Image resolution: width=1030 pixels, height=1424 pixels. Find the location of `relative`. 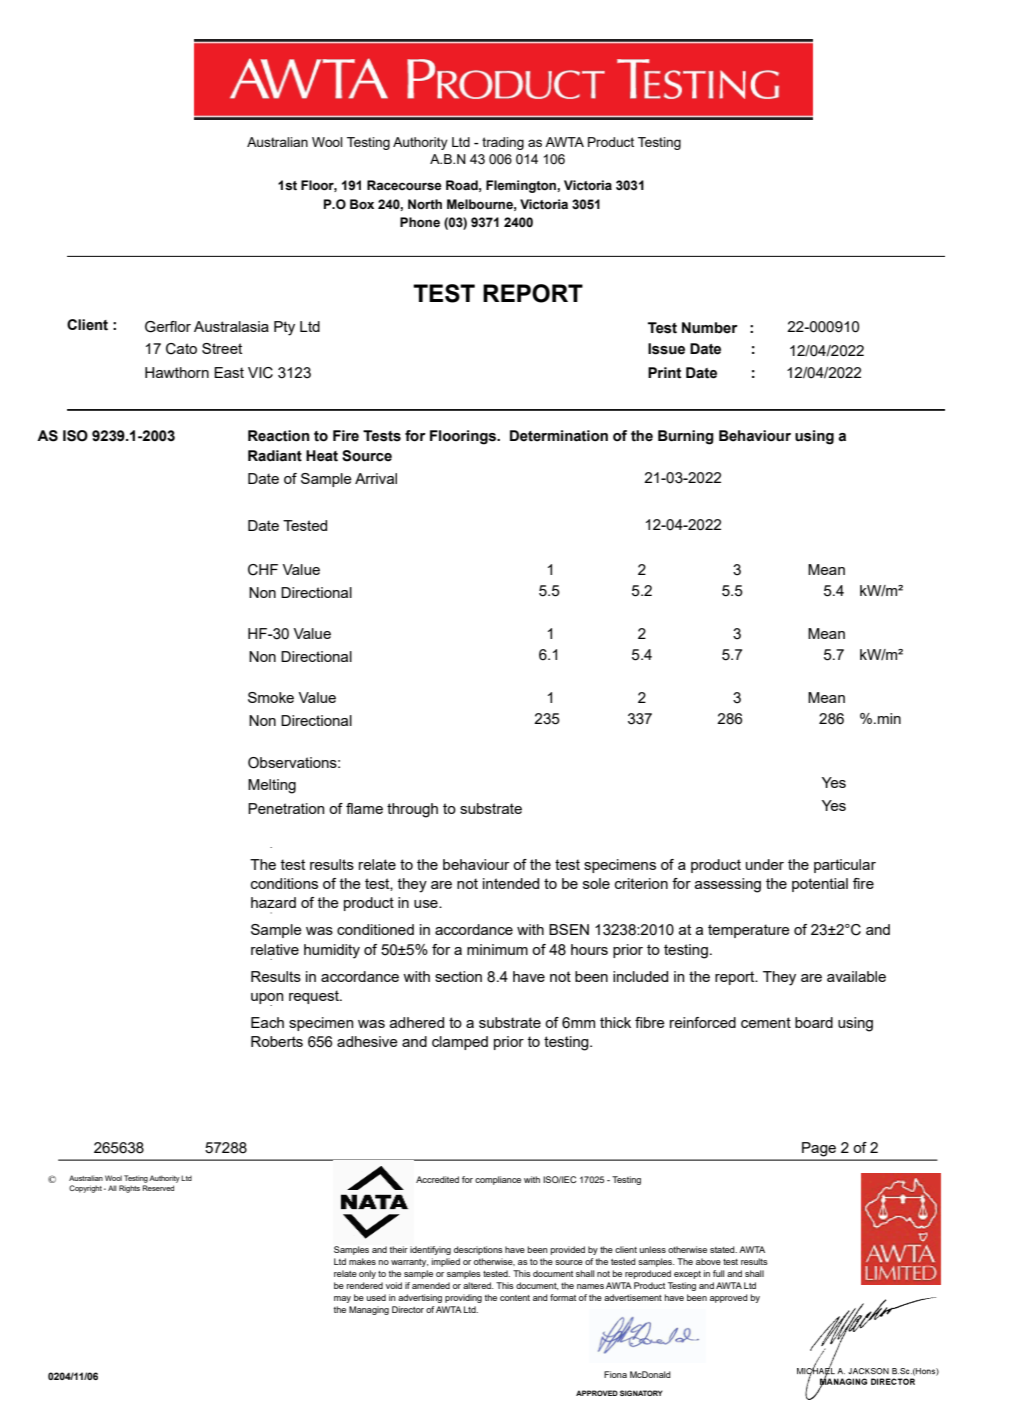

relative is located at coordinates (275, 949).
